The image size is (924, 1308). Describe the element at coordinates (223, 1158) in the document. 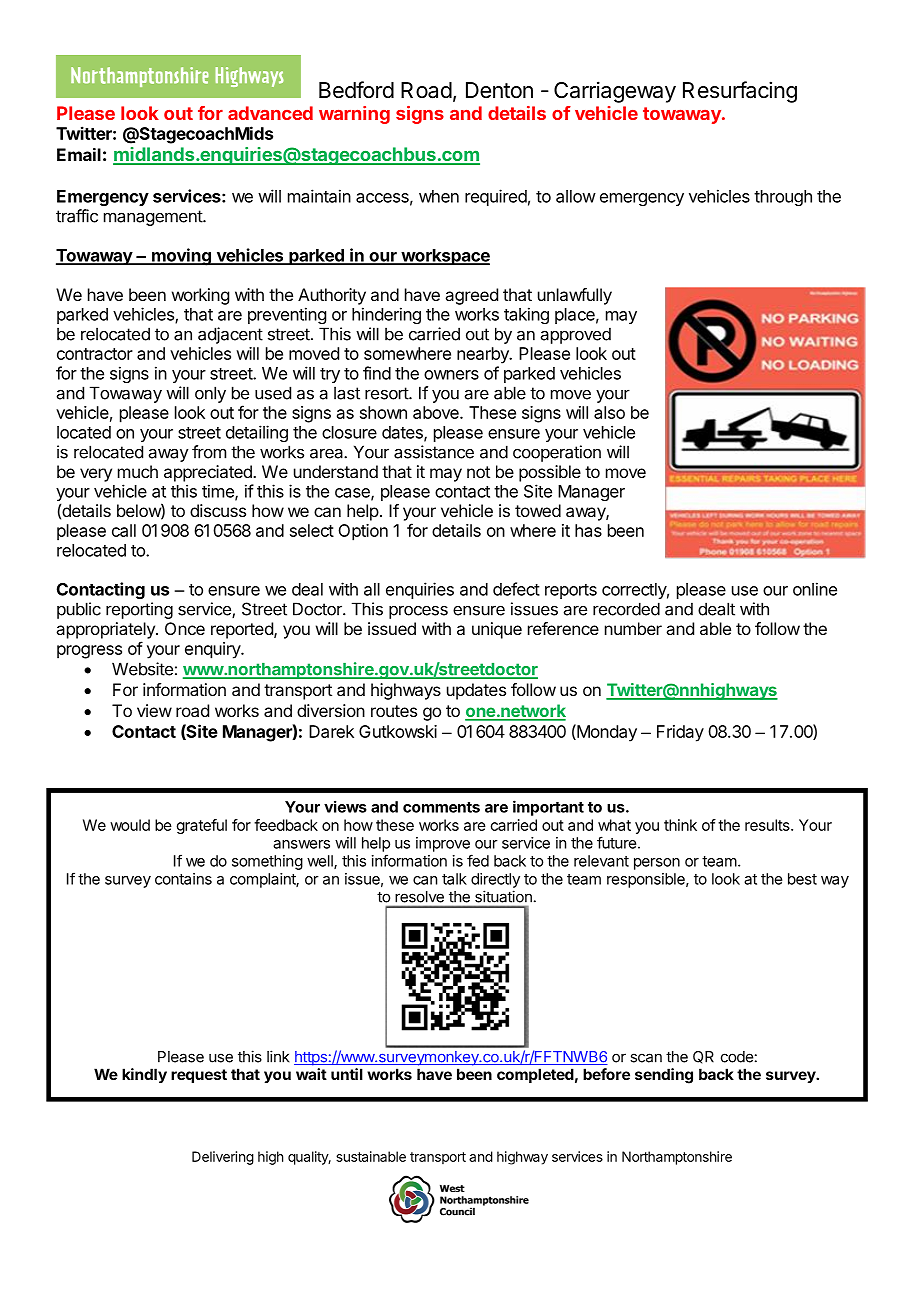

I see `Delivering` at that location.
